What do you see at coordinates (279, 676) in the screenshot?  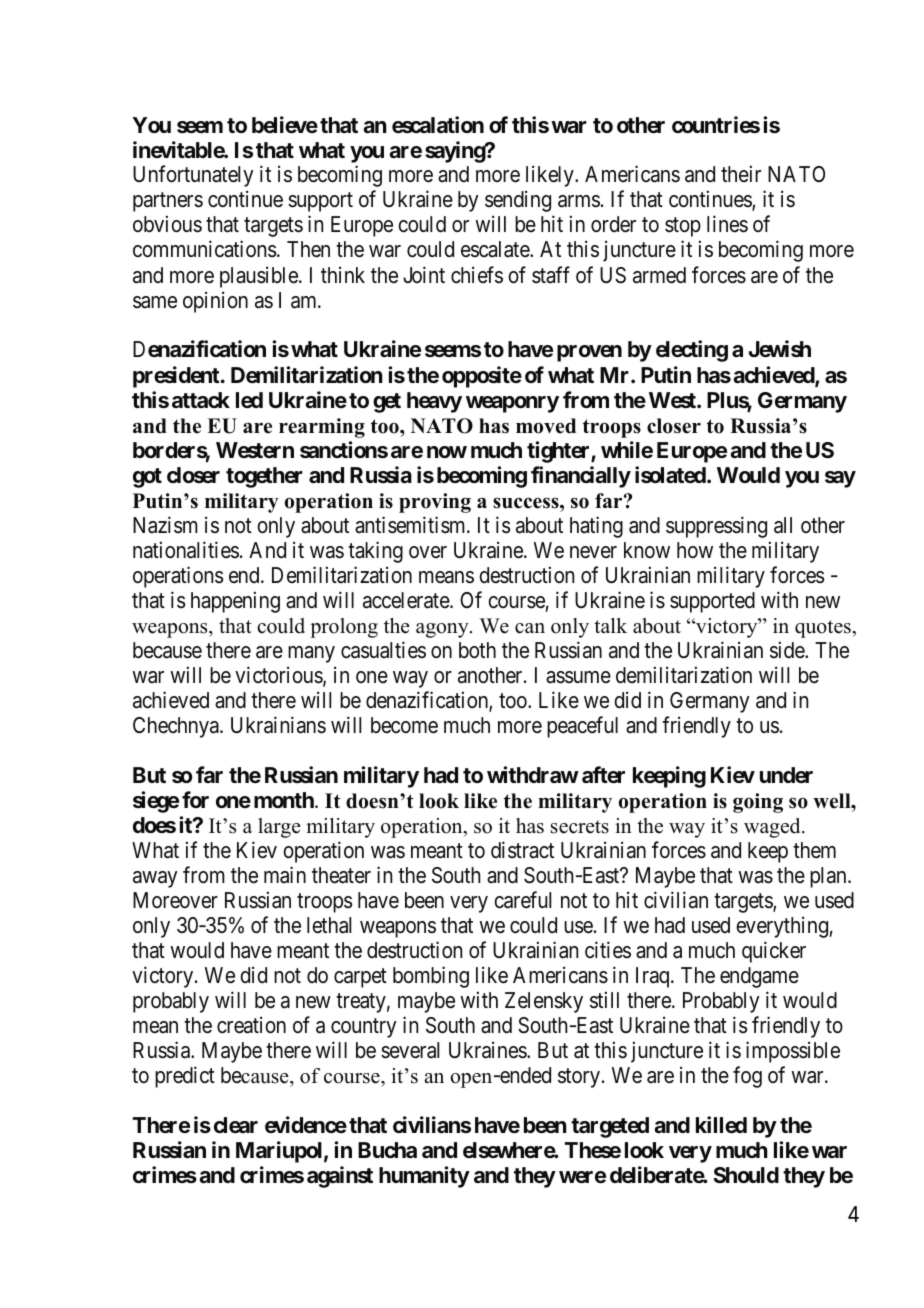 I see `victorious` at bounding box center [279, 676].
